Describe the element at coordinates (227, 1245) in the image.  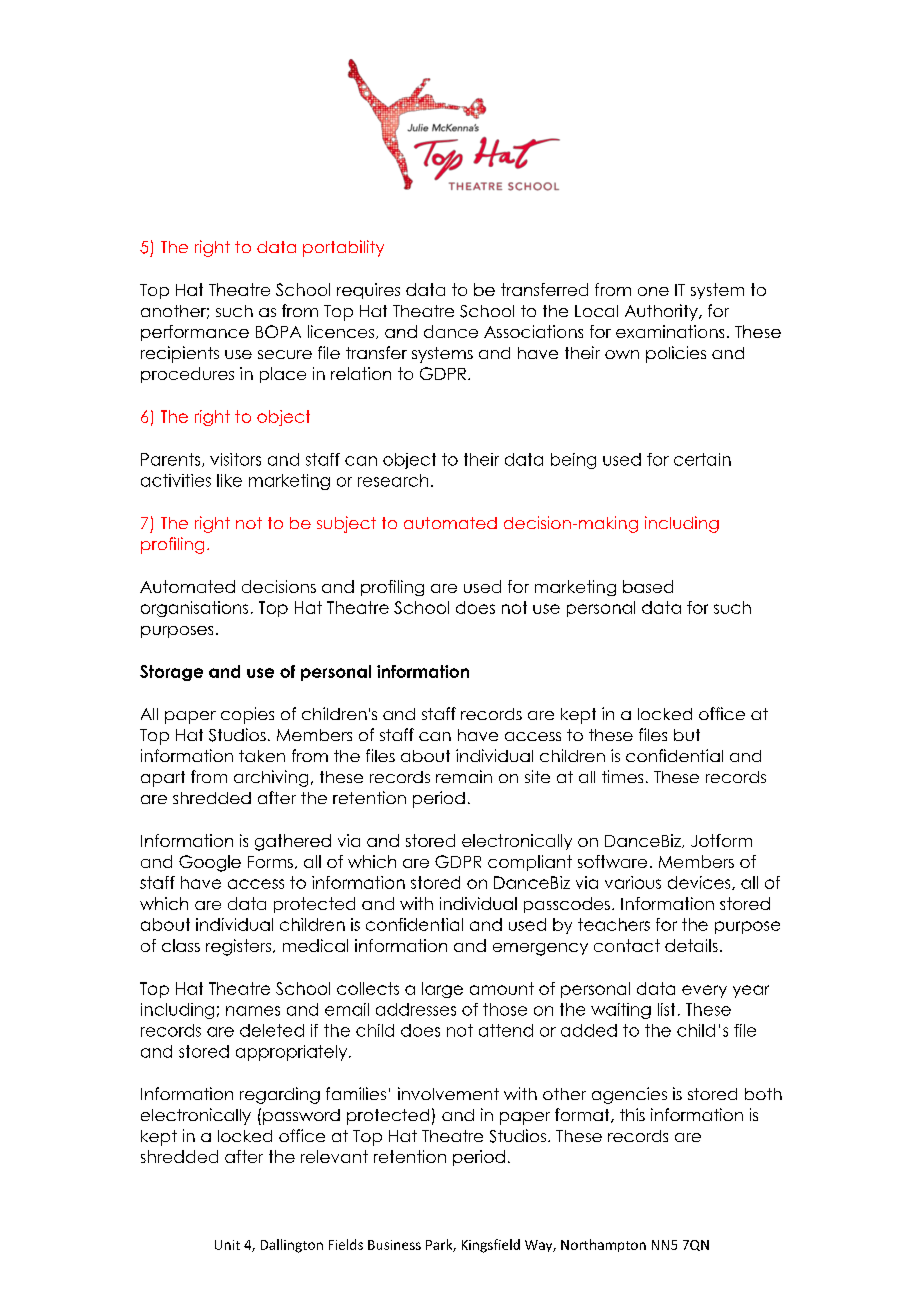
I see `Unit` at that location.
